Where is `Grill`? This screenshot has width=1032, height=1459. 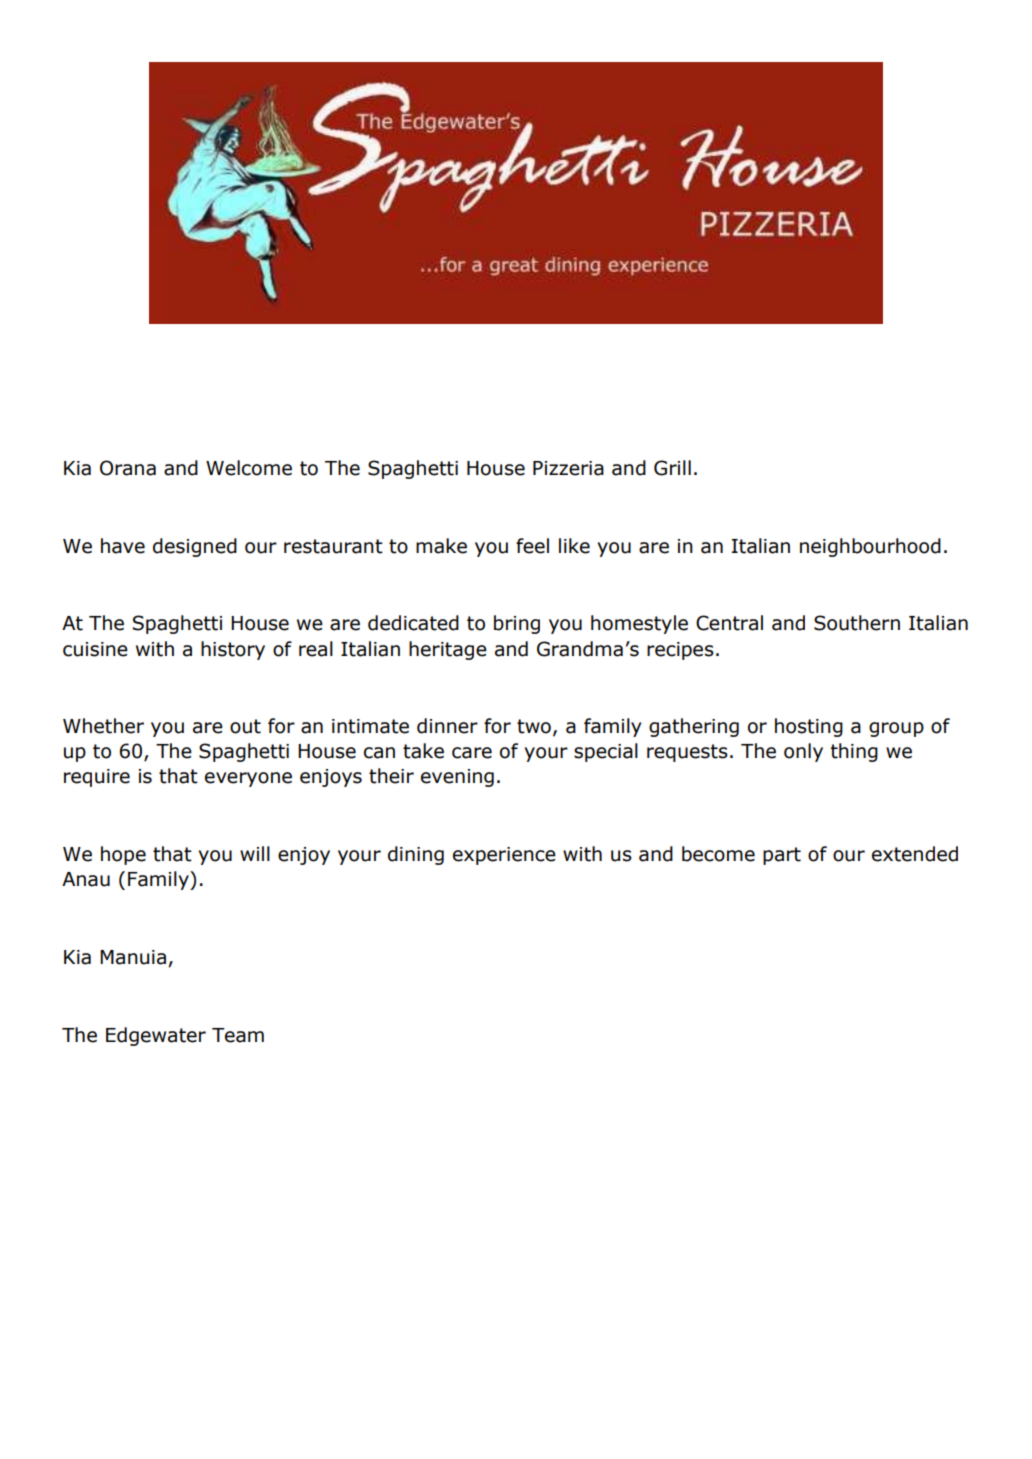 Grill is located at coordinates (672, 468).
